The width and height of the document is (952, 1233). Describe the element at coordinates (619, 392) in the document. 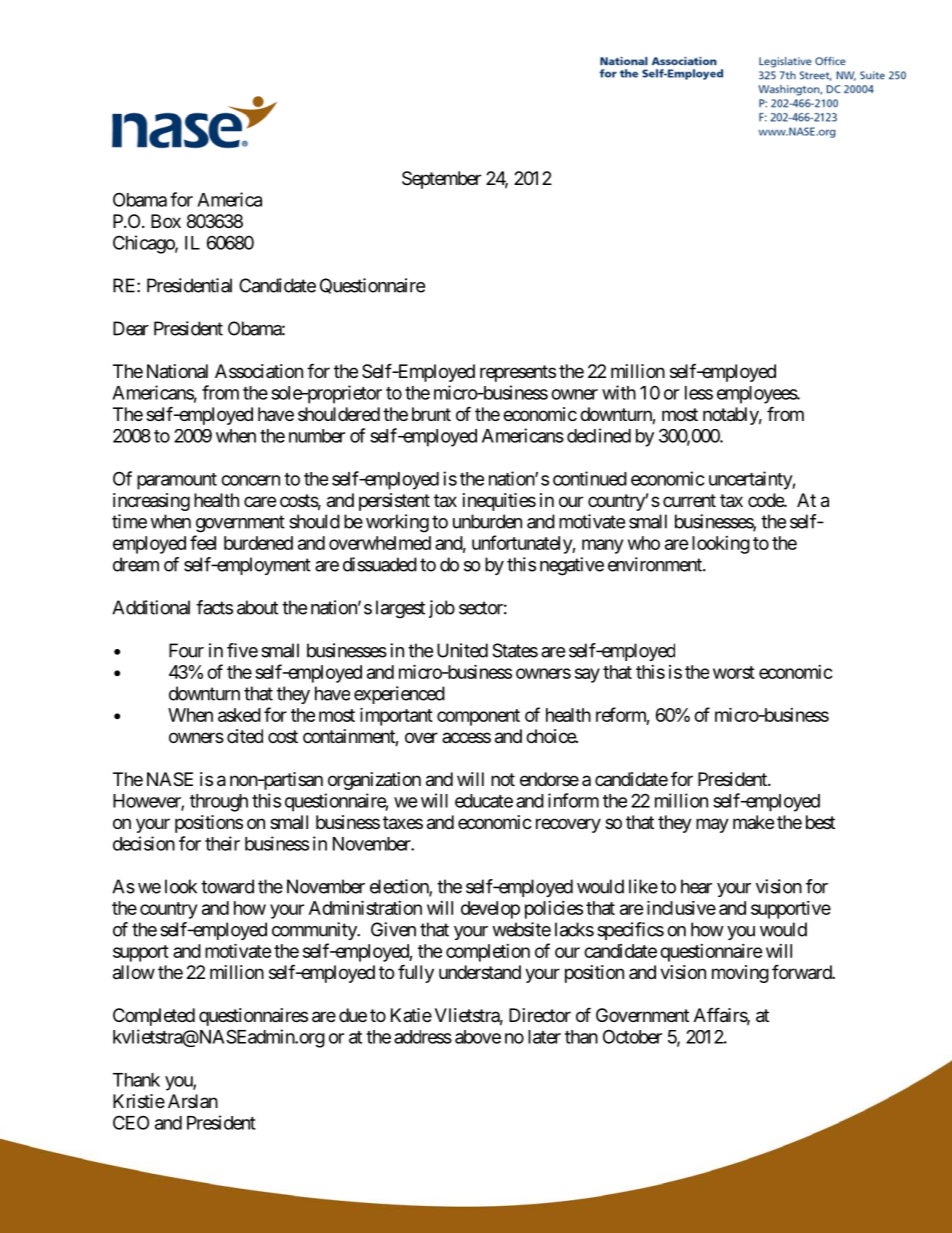

I see `with` at that location.
